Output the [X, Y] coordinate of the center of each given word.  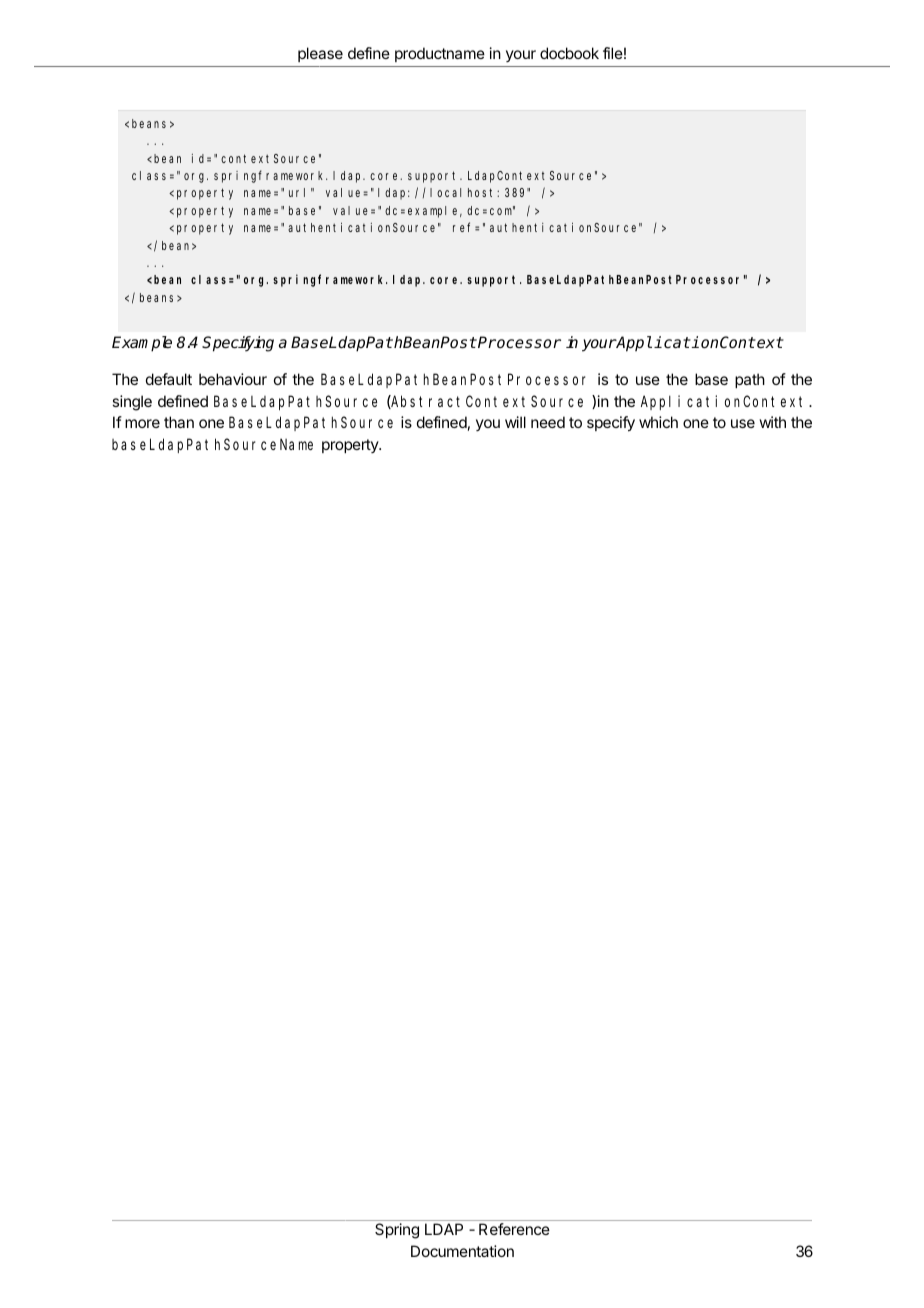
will [515, 422]
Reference [514, 1229]
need [548, 422]
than [179, 422]
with [772, 422]
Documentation [462, 1251]
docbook [569, 53]
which [658, 422]
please [320, 54]
